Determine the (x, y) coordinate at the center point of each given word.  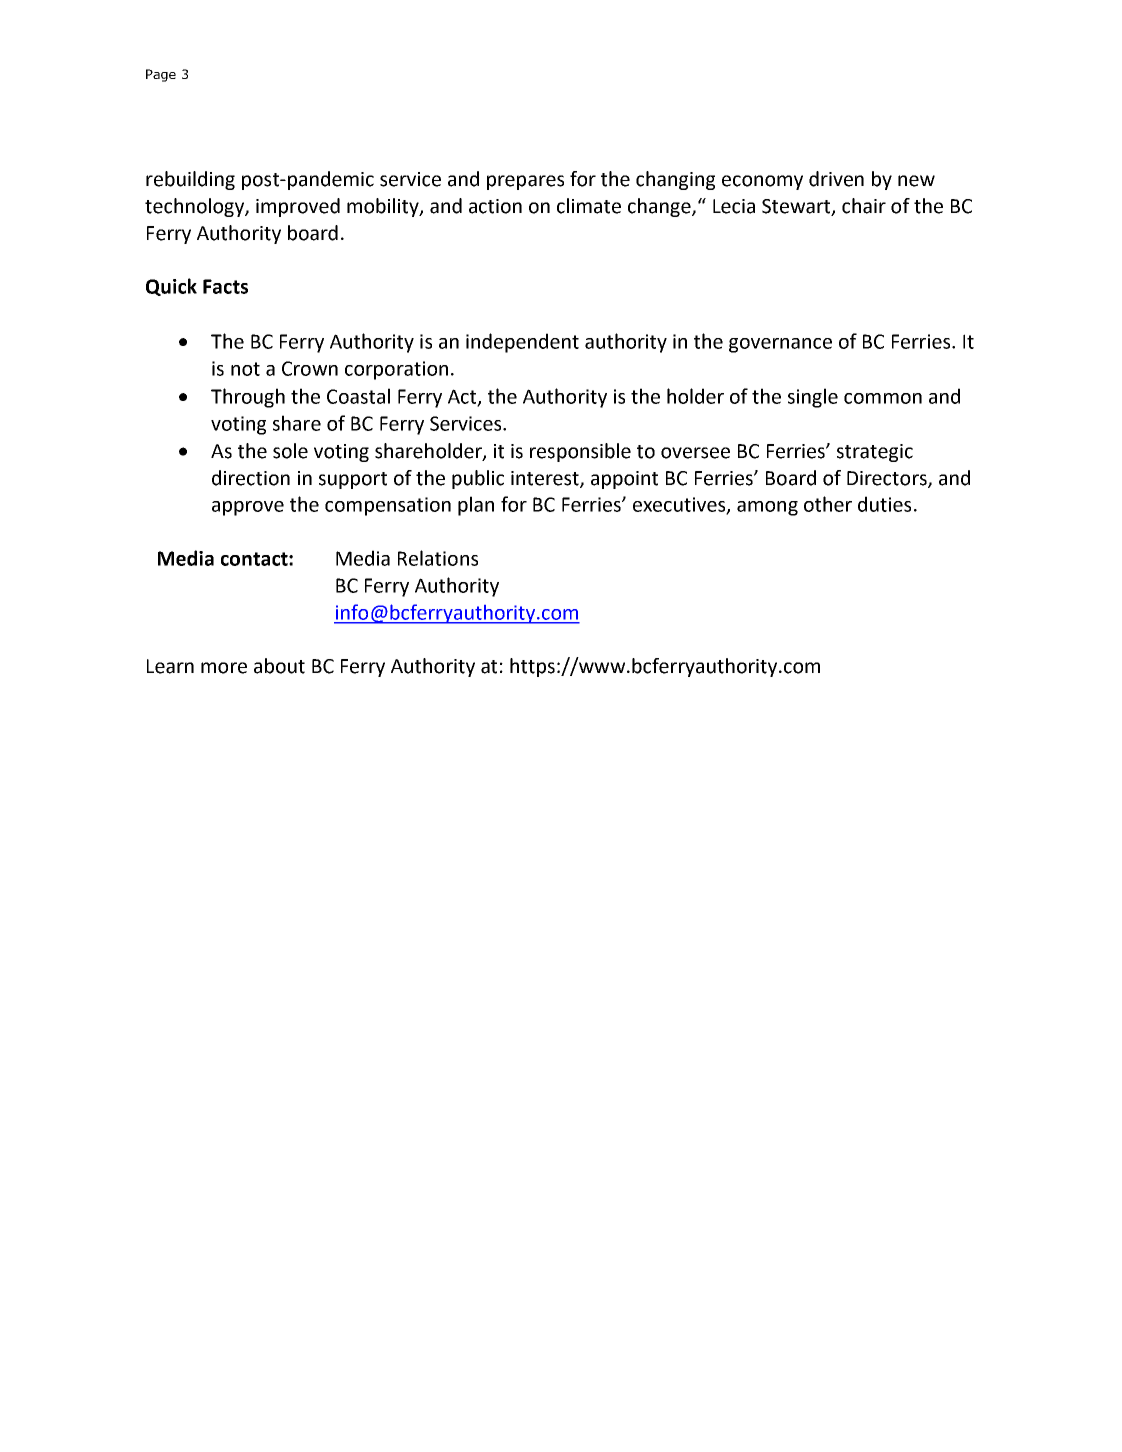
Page (161, 75)
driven (836, 179)
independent (522, 343)
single (813, 398)
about (279, 666)
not (245, 369)
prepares (525, 182)
